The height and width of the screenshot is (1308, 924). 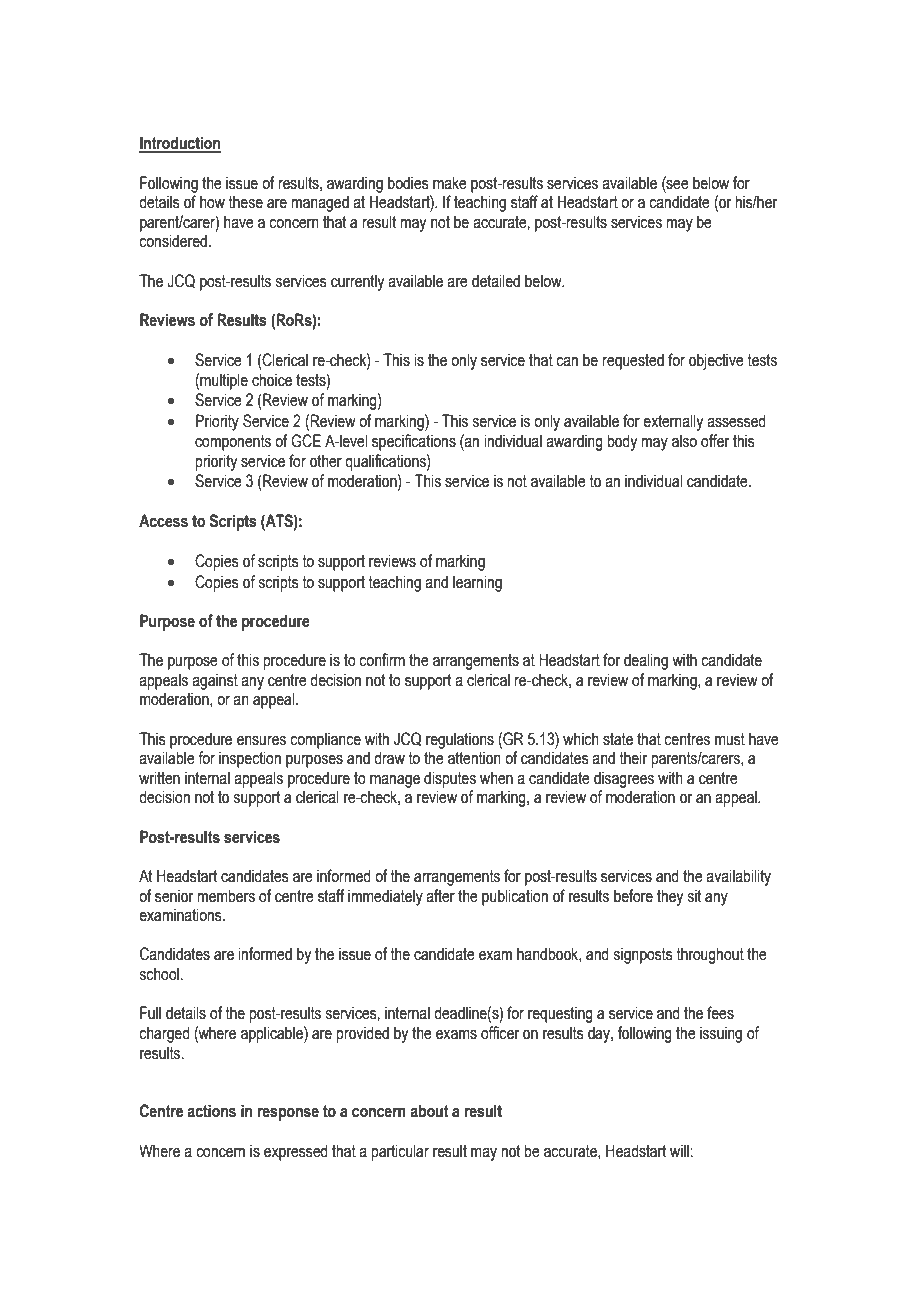 What do you see at coordinates (440, 896) in the screenshot?
I see `after` at bounding box center [440, 896].
